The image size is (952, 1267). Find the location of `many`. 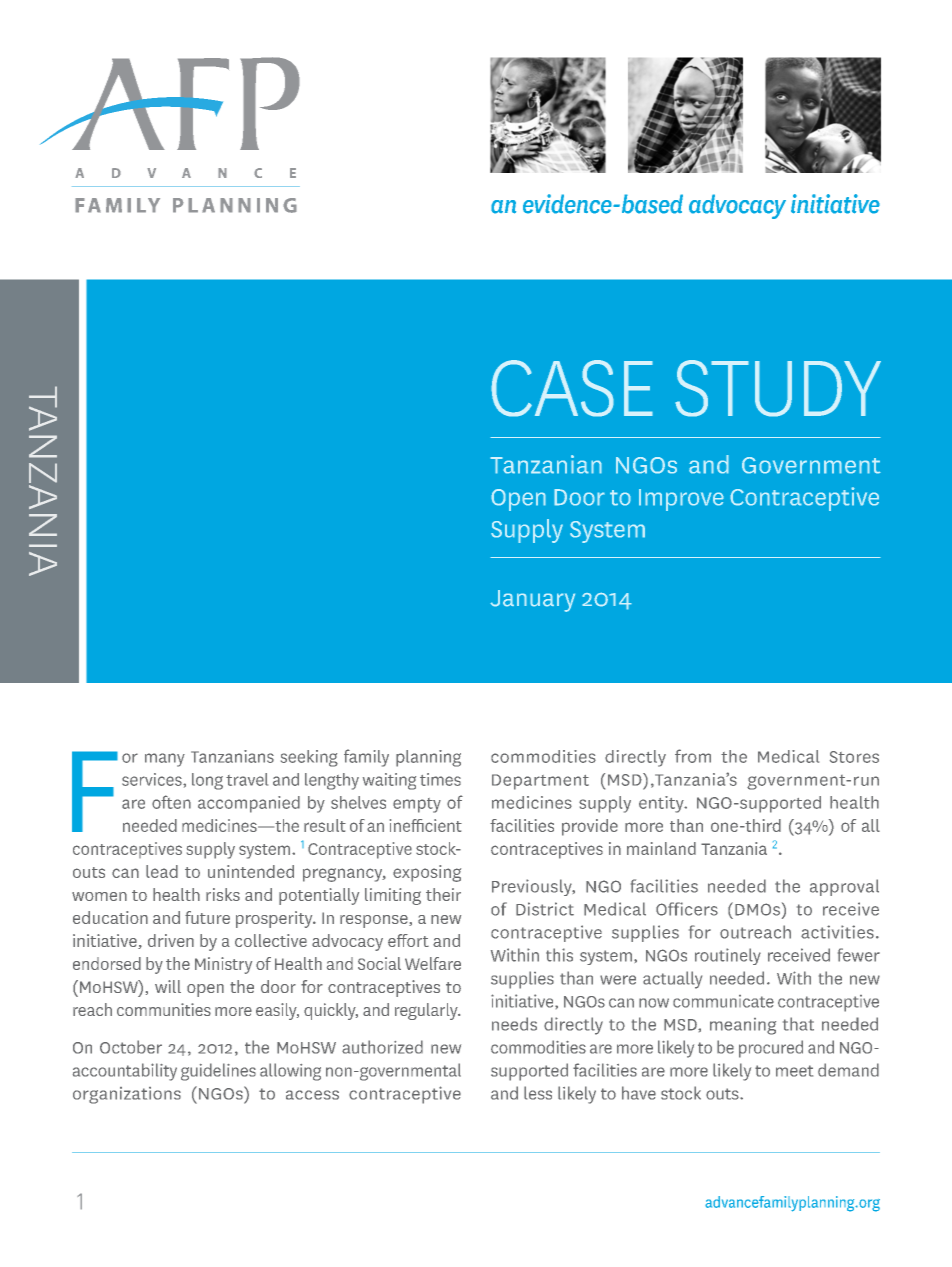

many is located at coordinates (165, 760).
